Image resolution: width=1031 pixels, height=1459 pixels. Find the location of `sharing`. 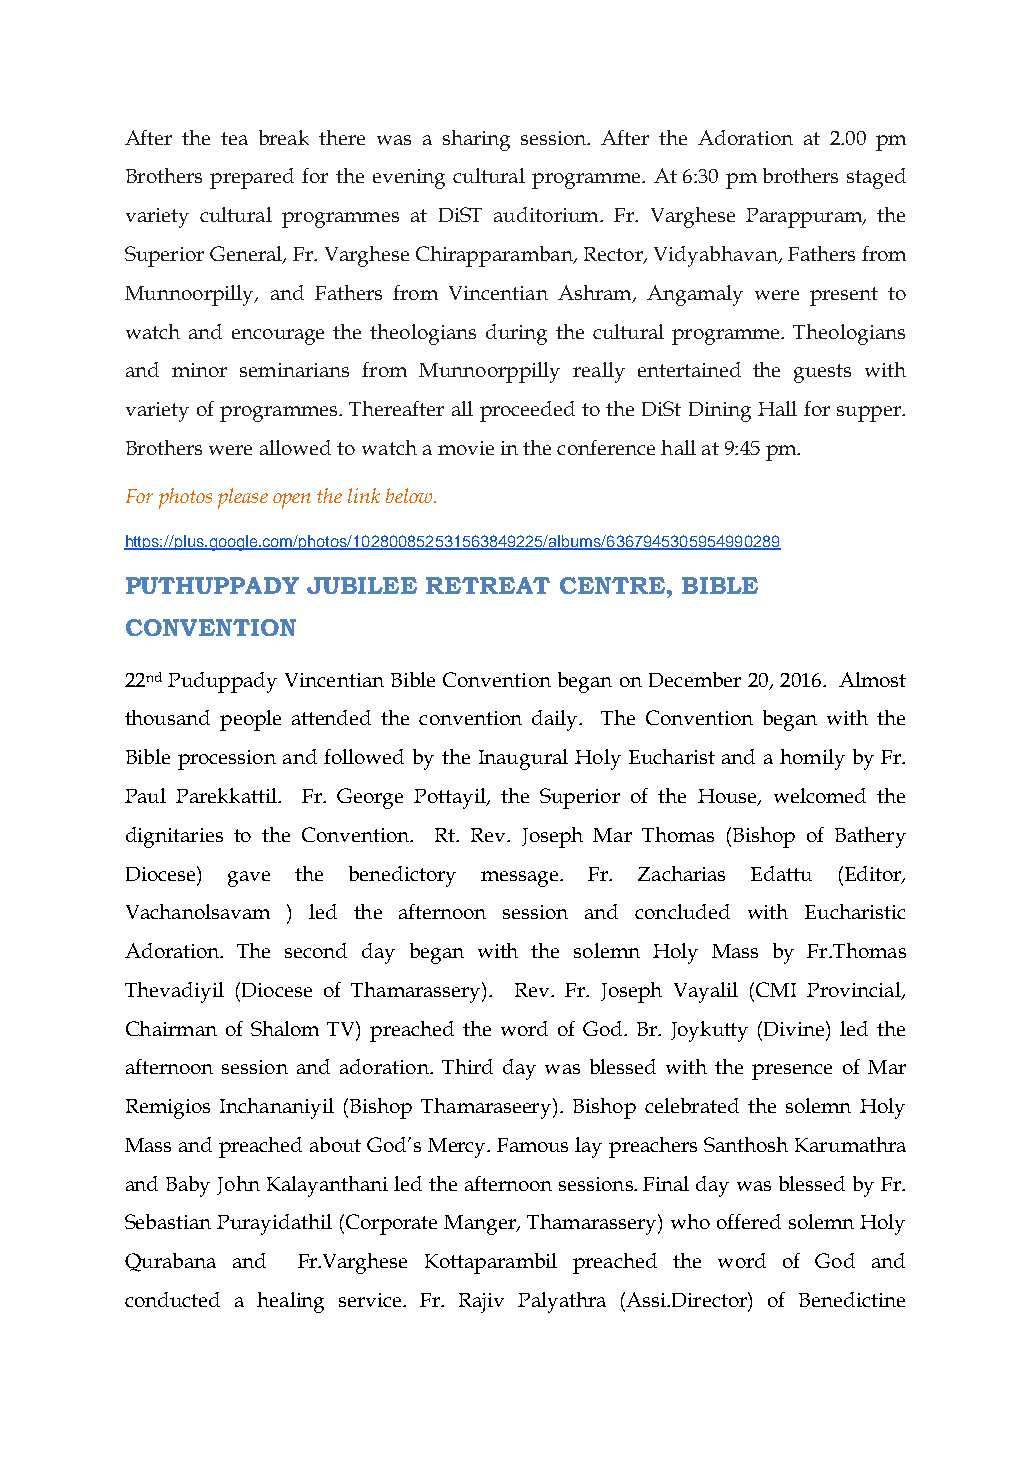

sharing is located at coordinates (476, 140).
